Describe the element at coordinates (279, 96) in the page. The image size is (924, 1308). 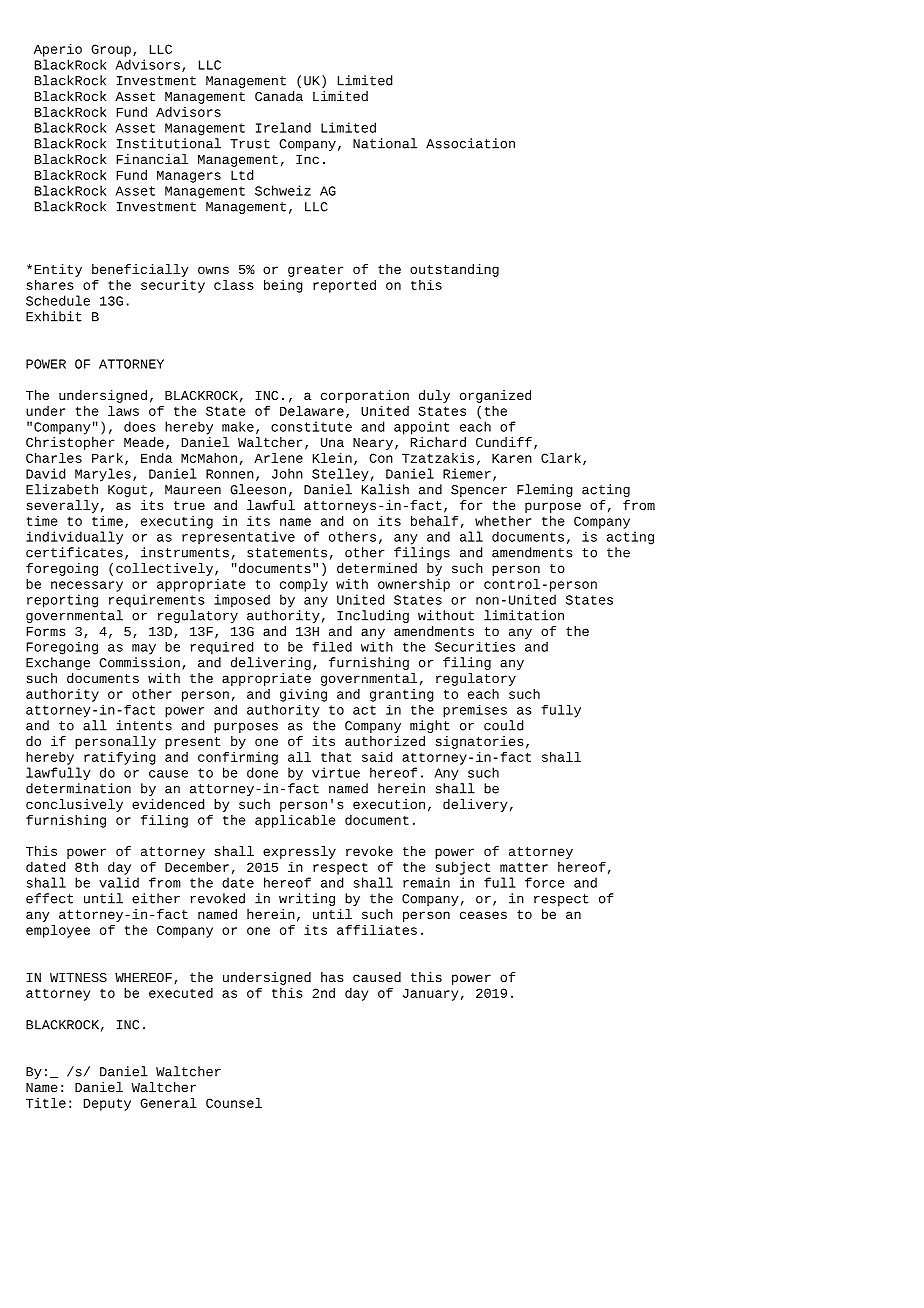
I see `Canada` at that location.
